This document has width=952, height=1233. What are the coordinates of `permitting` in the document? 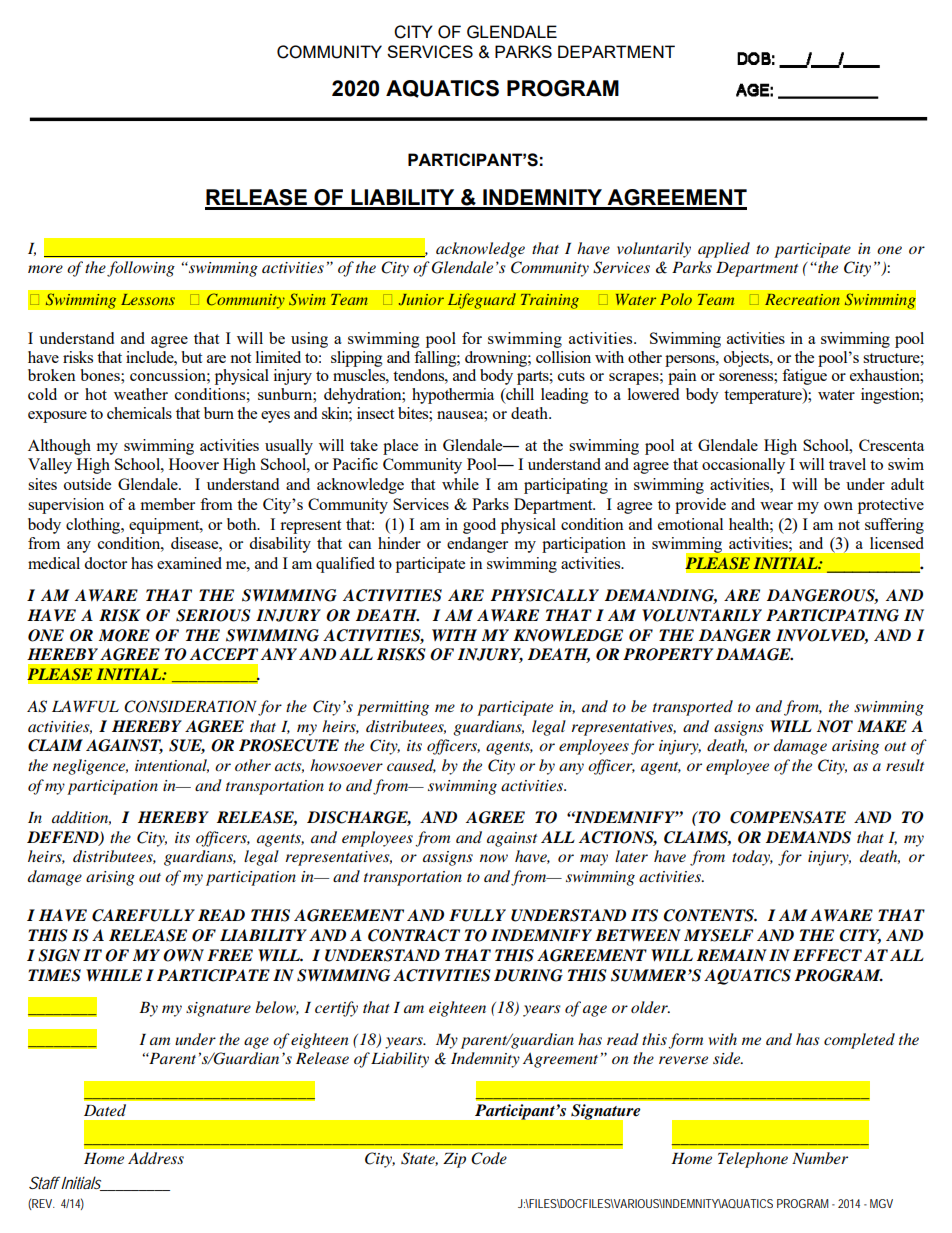 It's located at (393, 708).
